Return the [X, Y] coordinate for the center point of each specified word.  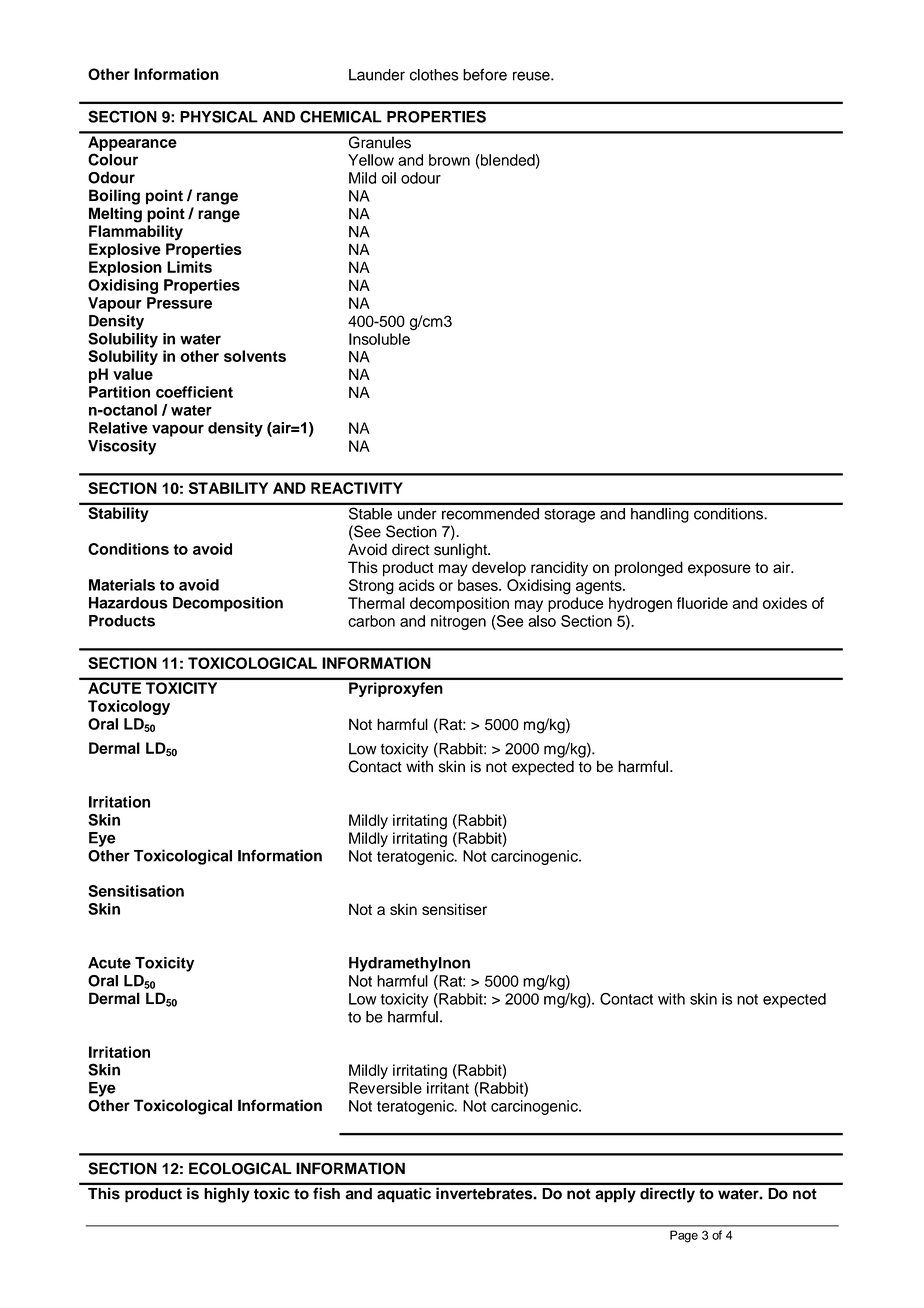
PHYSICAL [219, 116]
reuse [532, 76]
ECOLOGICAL [240, 1168]
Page [684, 1236]
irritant [448, 1088]
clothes [434, 75]
